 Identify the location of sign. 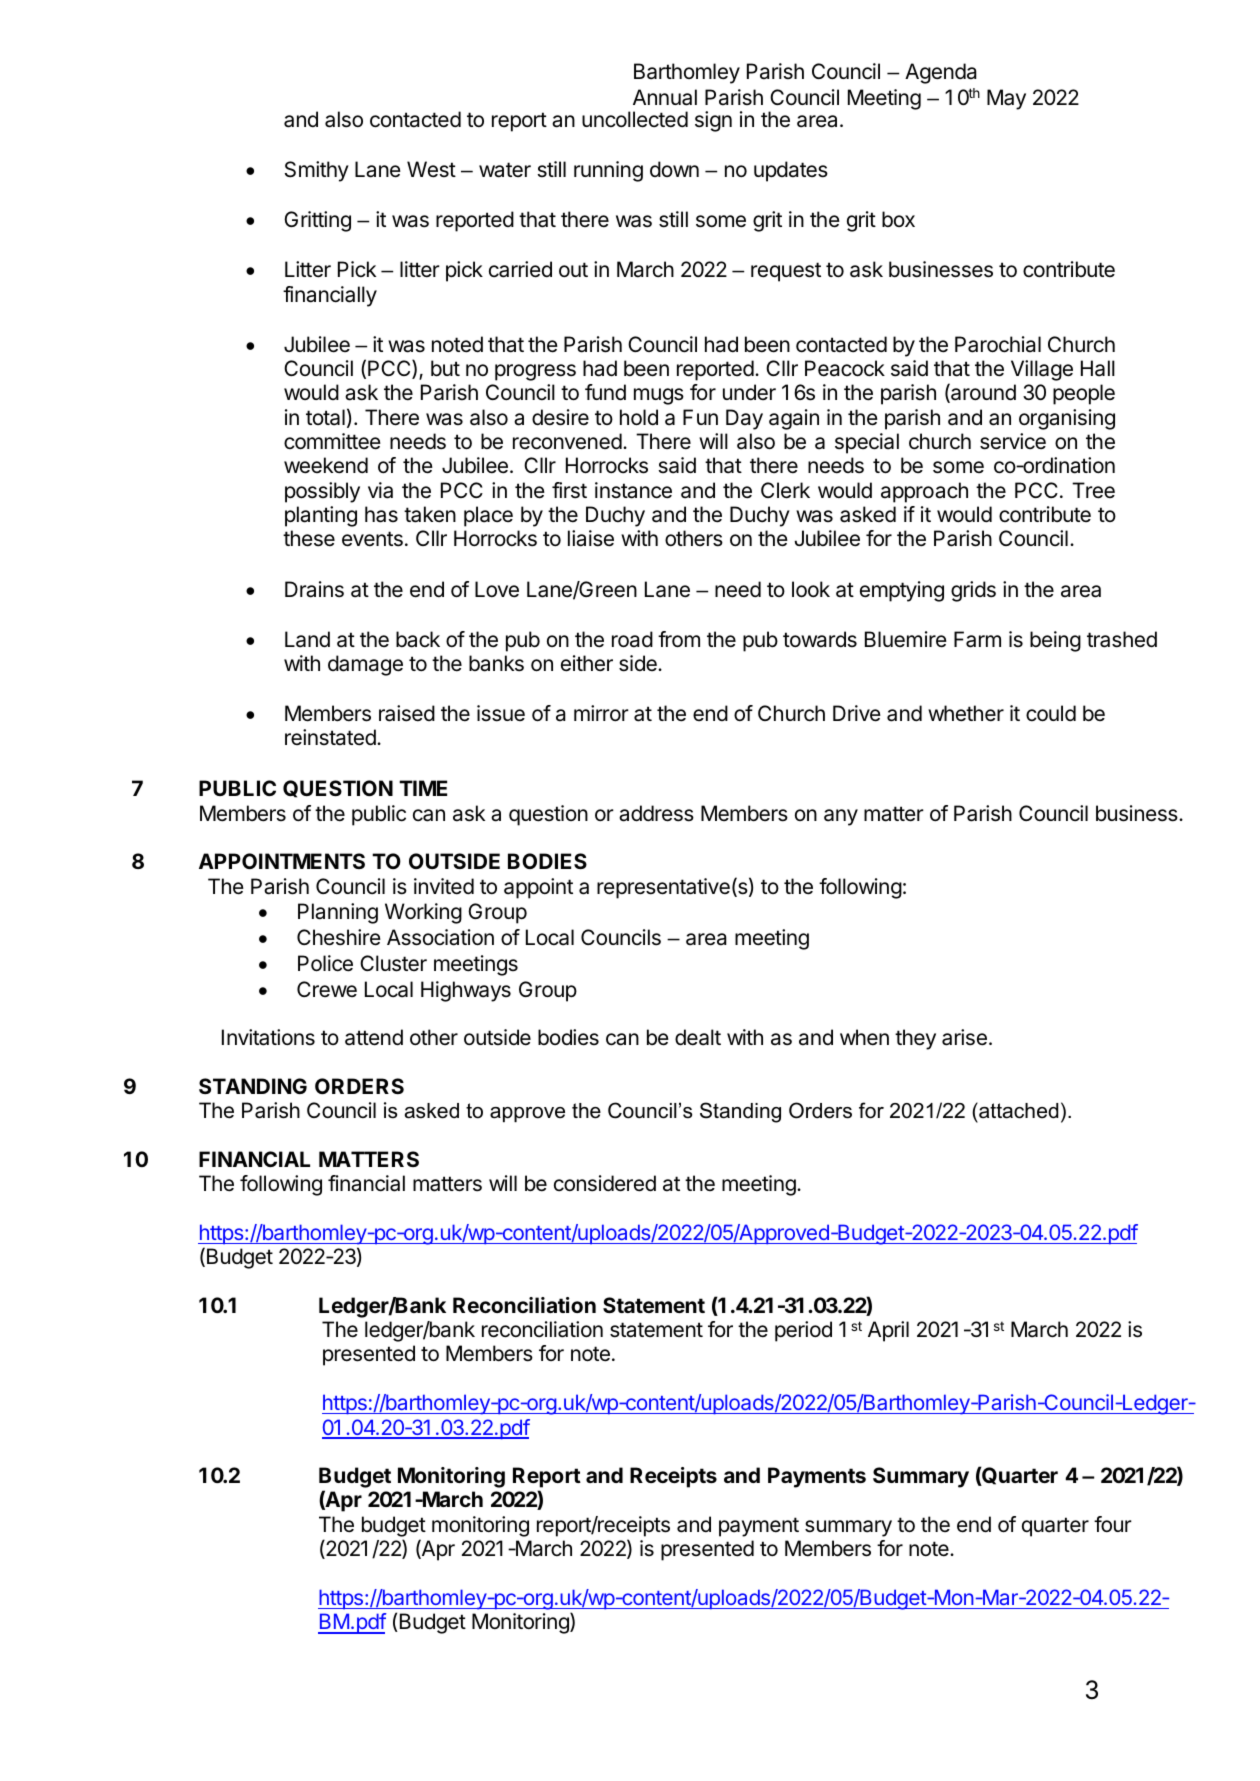
(713, 121).
